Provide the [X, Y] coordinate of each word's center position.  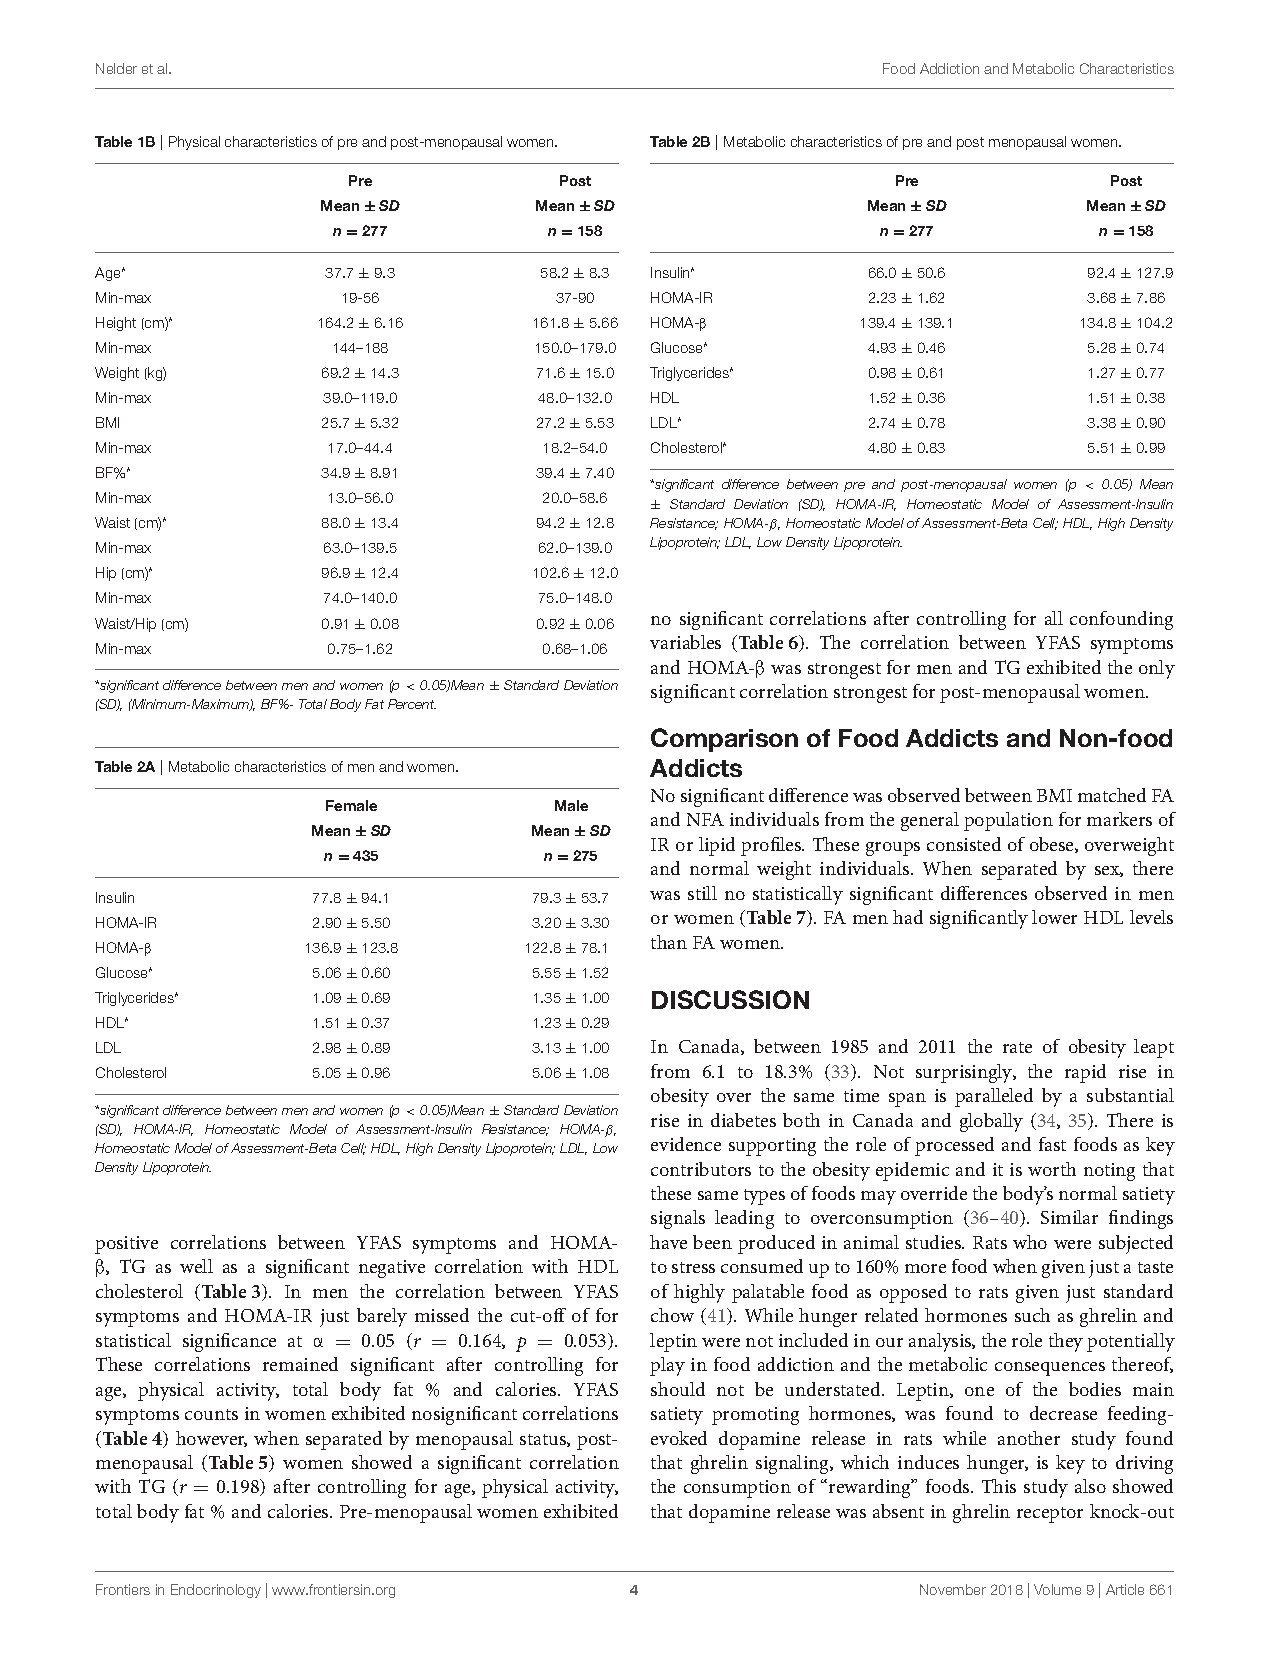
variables [685, 642]
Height [116, 324]
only [1157, 669]
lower [1054, 917]
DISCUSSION [730, 999]
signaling [793, 1464]
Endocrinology [216, 1591]
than [669, 942]
